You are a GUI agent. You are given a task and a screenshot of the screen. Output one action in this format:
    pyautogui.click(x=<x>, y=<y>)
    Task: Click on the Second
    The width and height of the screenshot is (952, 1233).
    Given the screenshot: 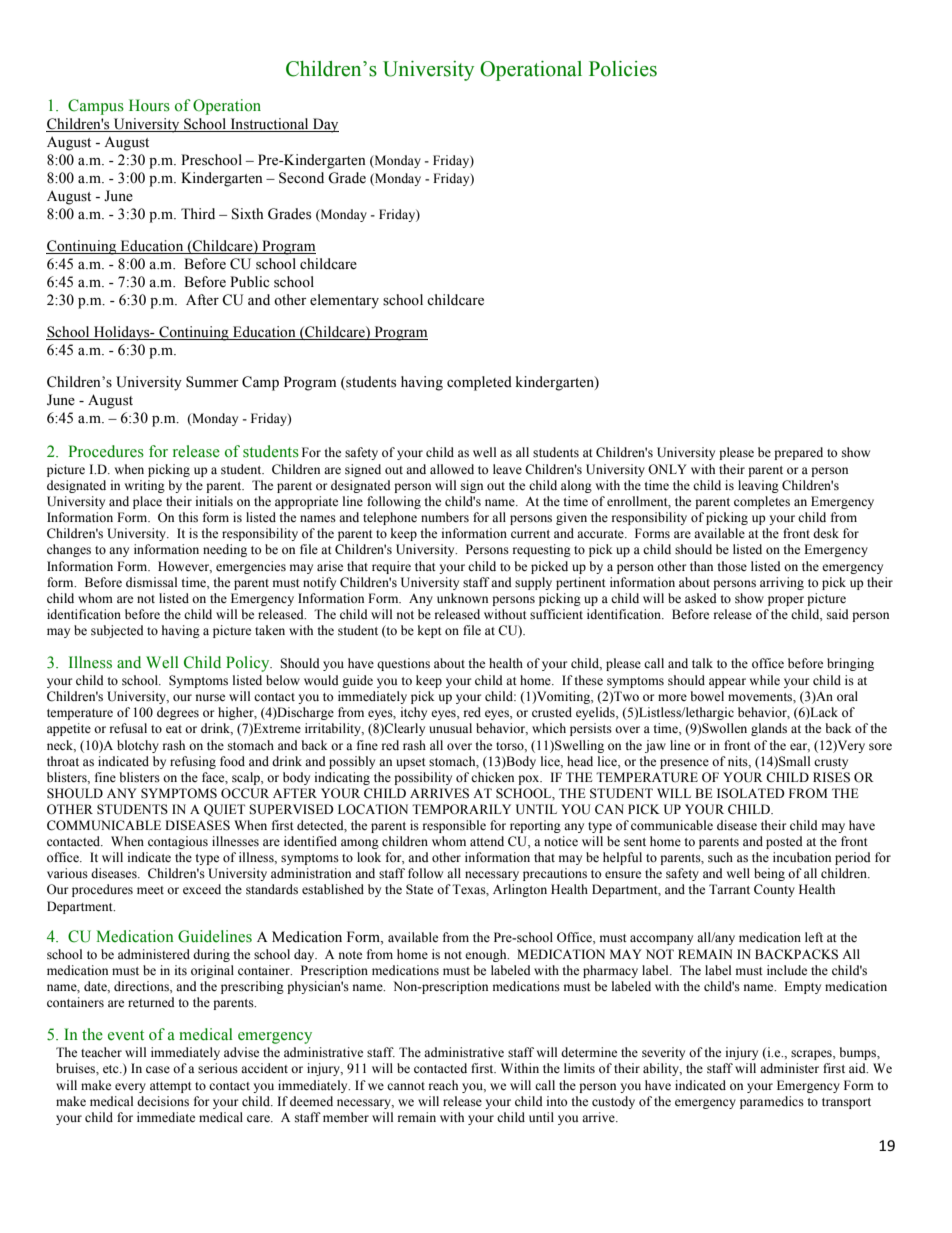 What is the action you would take?
    pyautogui.click(x=301, y=178)
